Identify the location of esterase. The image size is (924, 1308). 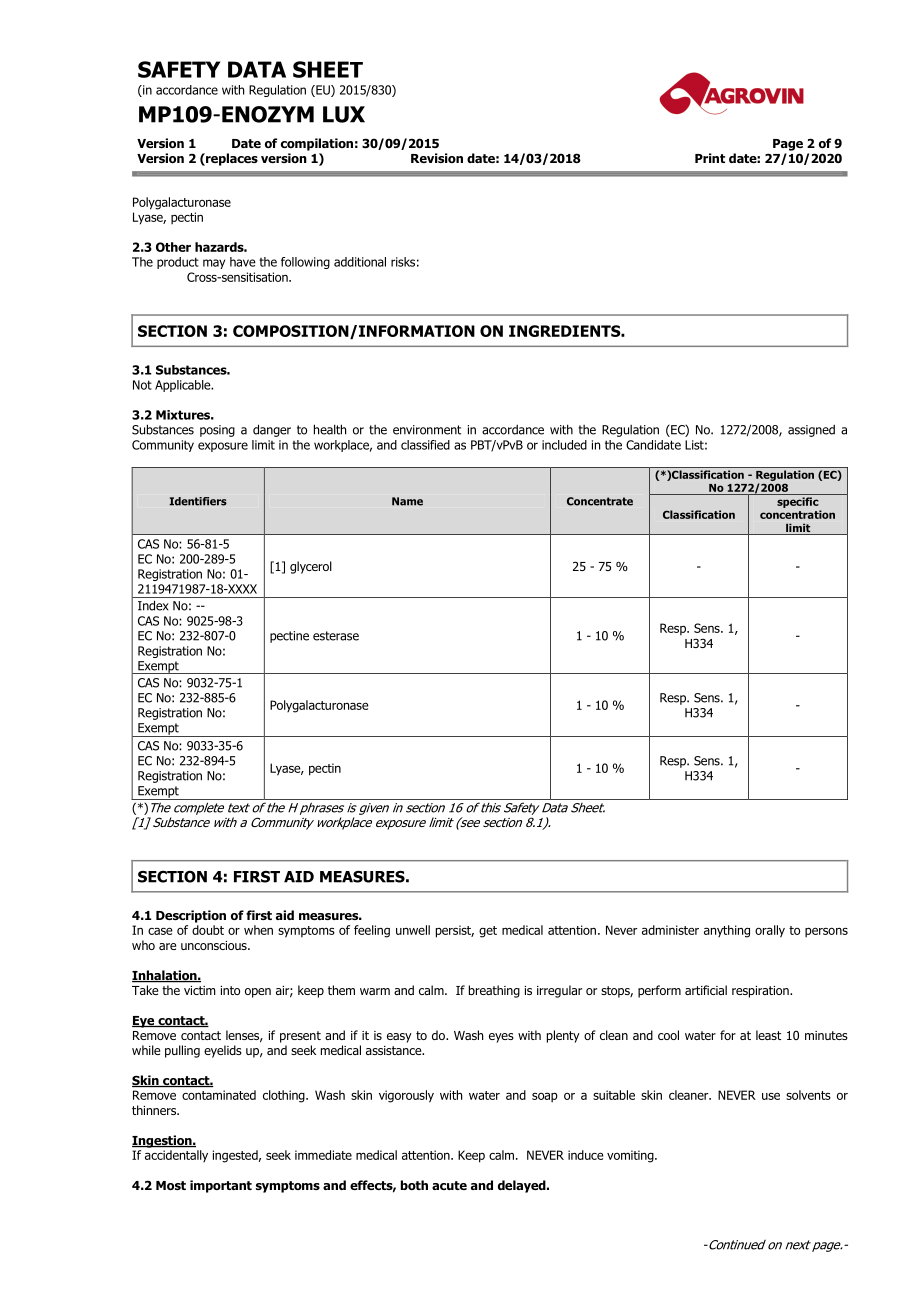
(336, 636).
